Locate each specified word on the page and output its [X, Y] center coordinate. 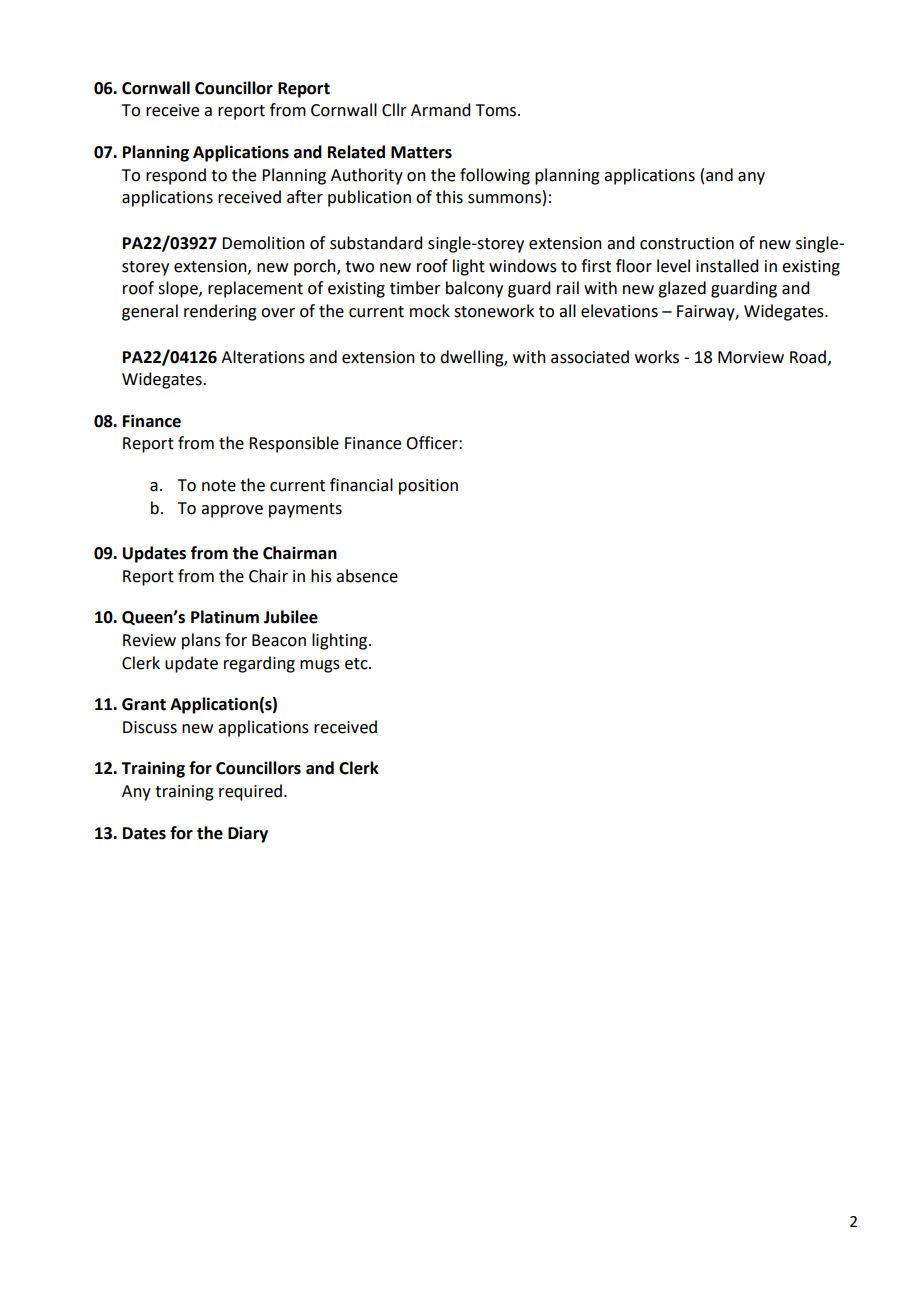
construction [687, 243]
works [657, 357]
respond [176, 176]
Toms [497, 110]
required [250, 792]
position [428, 487]
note [219, 486]
